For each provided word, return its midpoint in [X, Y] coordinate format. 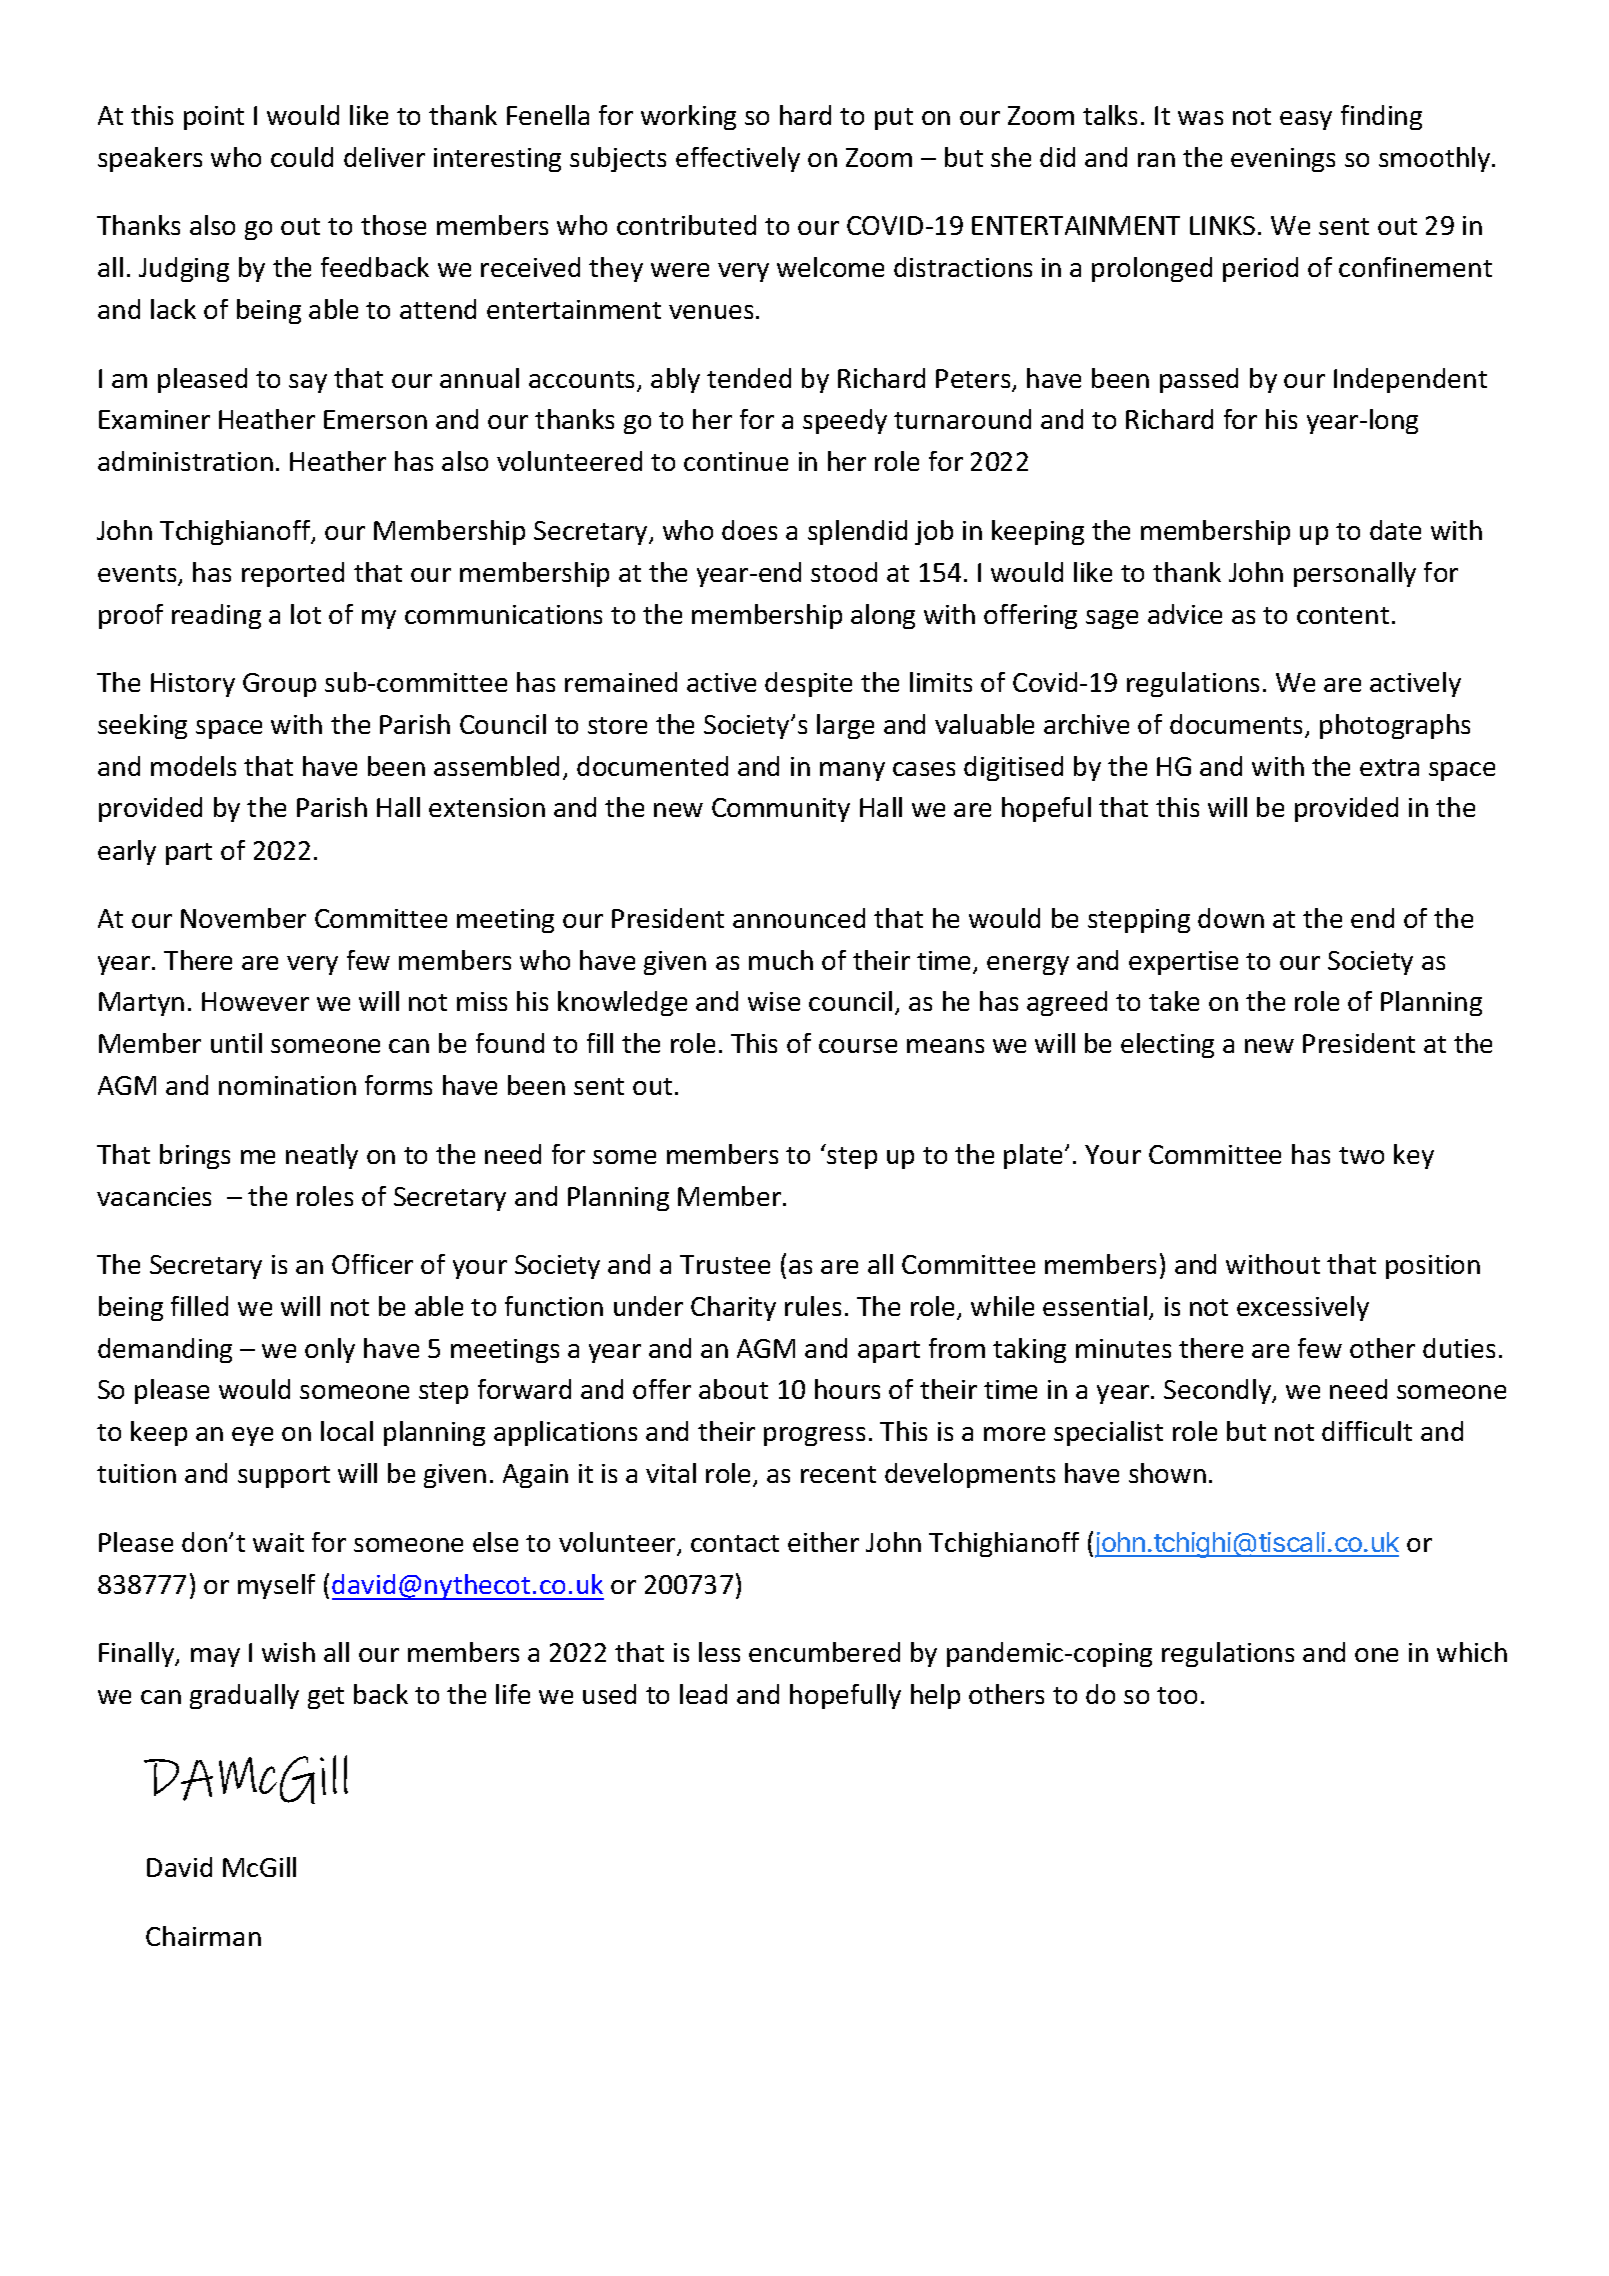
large [845, 726]
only [330, 1350]
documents [1238, 725]
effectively [738, 159]
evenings [1283, 160]
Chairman [203, 1936]
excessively [1303, 1308]
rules [813, 1306]
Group [279, 685]
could [302, 157]
